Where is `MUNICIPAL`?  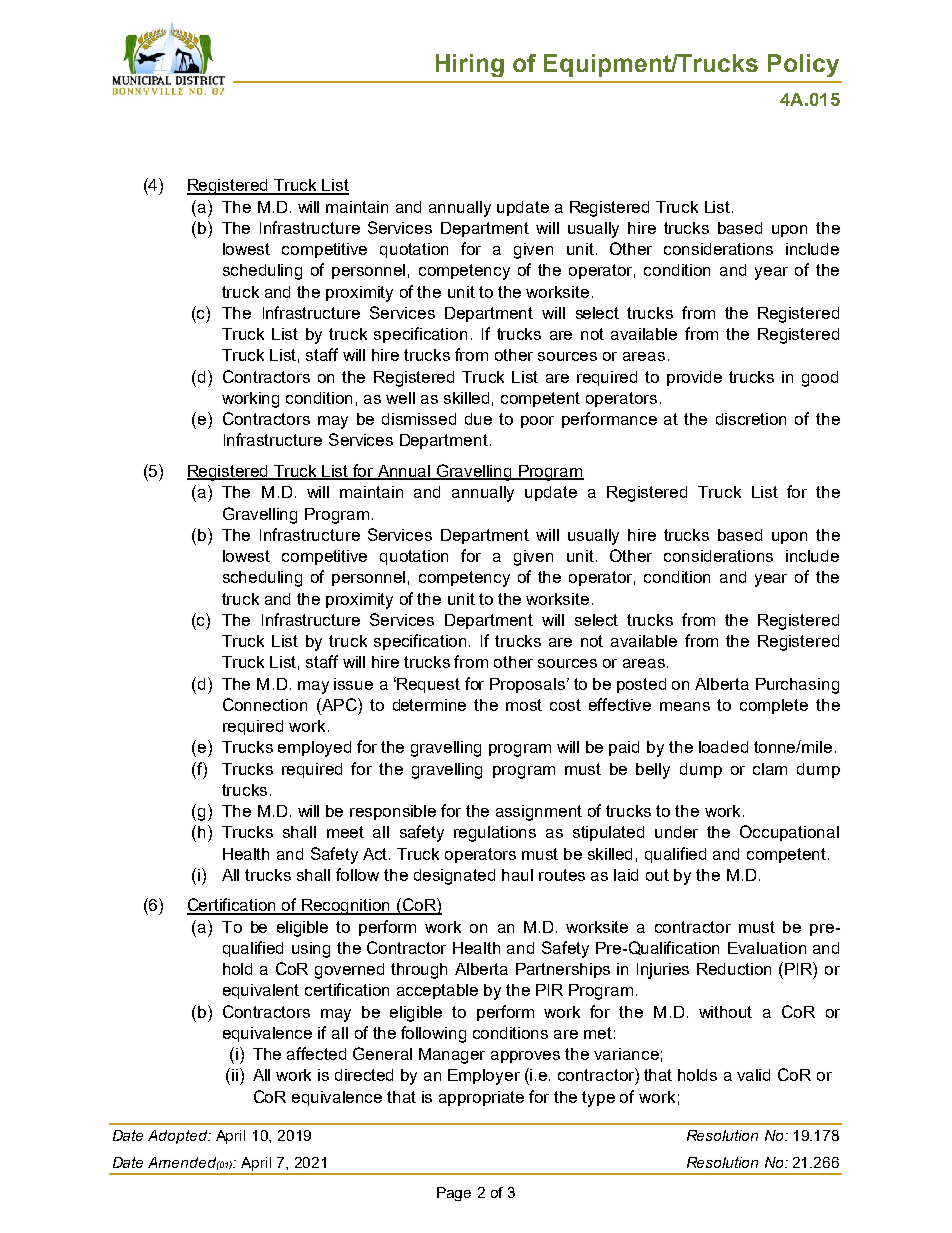
MUNICIPAL is located at coordinates (142, 80).
